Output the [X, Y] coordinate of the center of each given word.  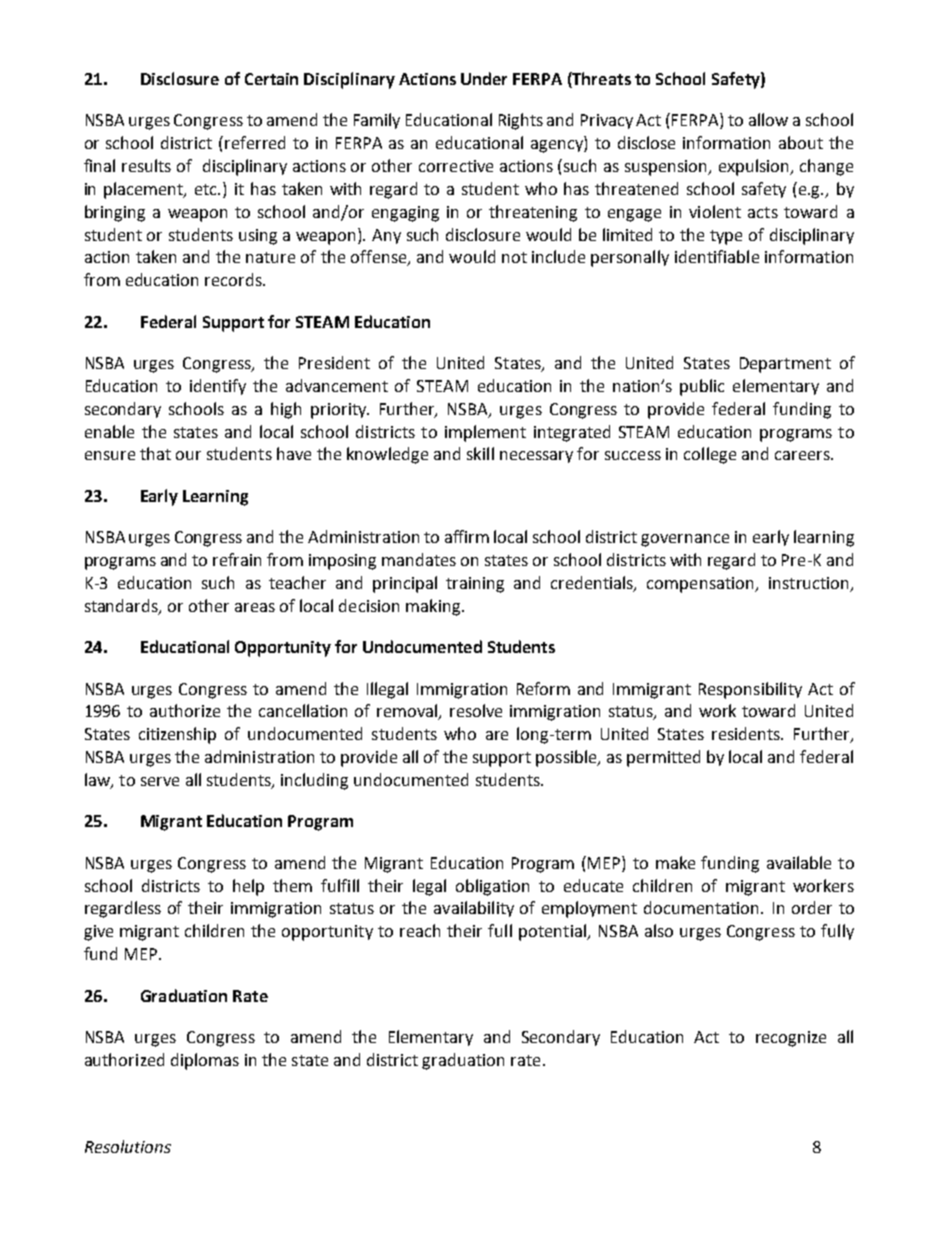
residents [747, 733]
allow [768, 119]
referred [255, 142]
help [248, 887]
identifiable [717, 256]
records [234, 279]
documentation [703, 907]
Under [484, 78]
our [188, 455]
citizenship [177, 735]
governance [685, 540]
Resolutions [128, 1146]
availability [474, 909]
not [514, 257]
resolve [476, 710]
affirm [467, 536]
